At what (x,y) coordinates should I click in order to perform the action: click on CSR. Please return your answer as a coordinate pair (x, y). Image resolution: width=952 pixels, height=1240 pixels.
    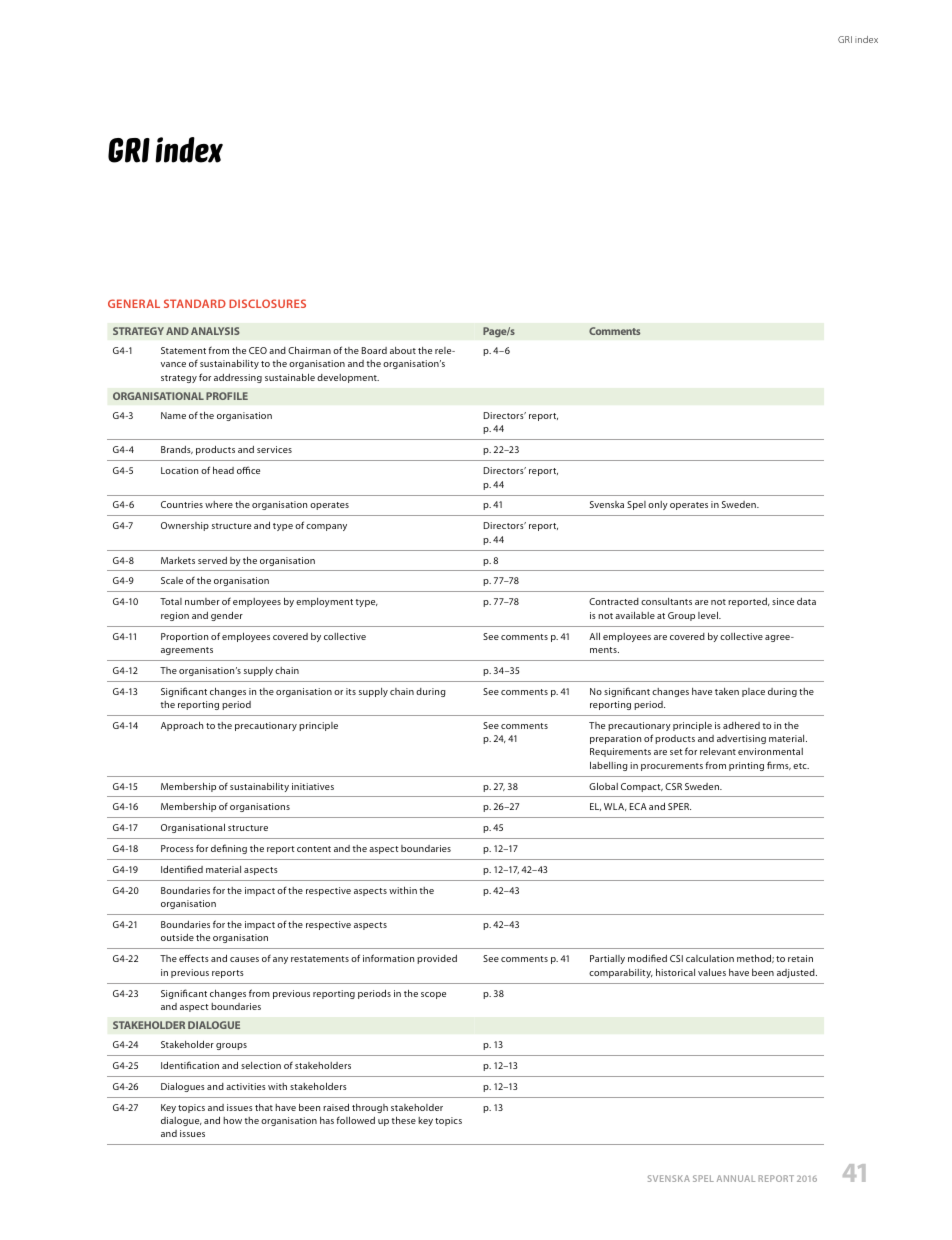
    Looking at the image, I should click on (673, 786).
